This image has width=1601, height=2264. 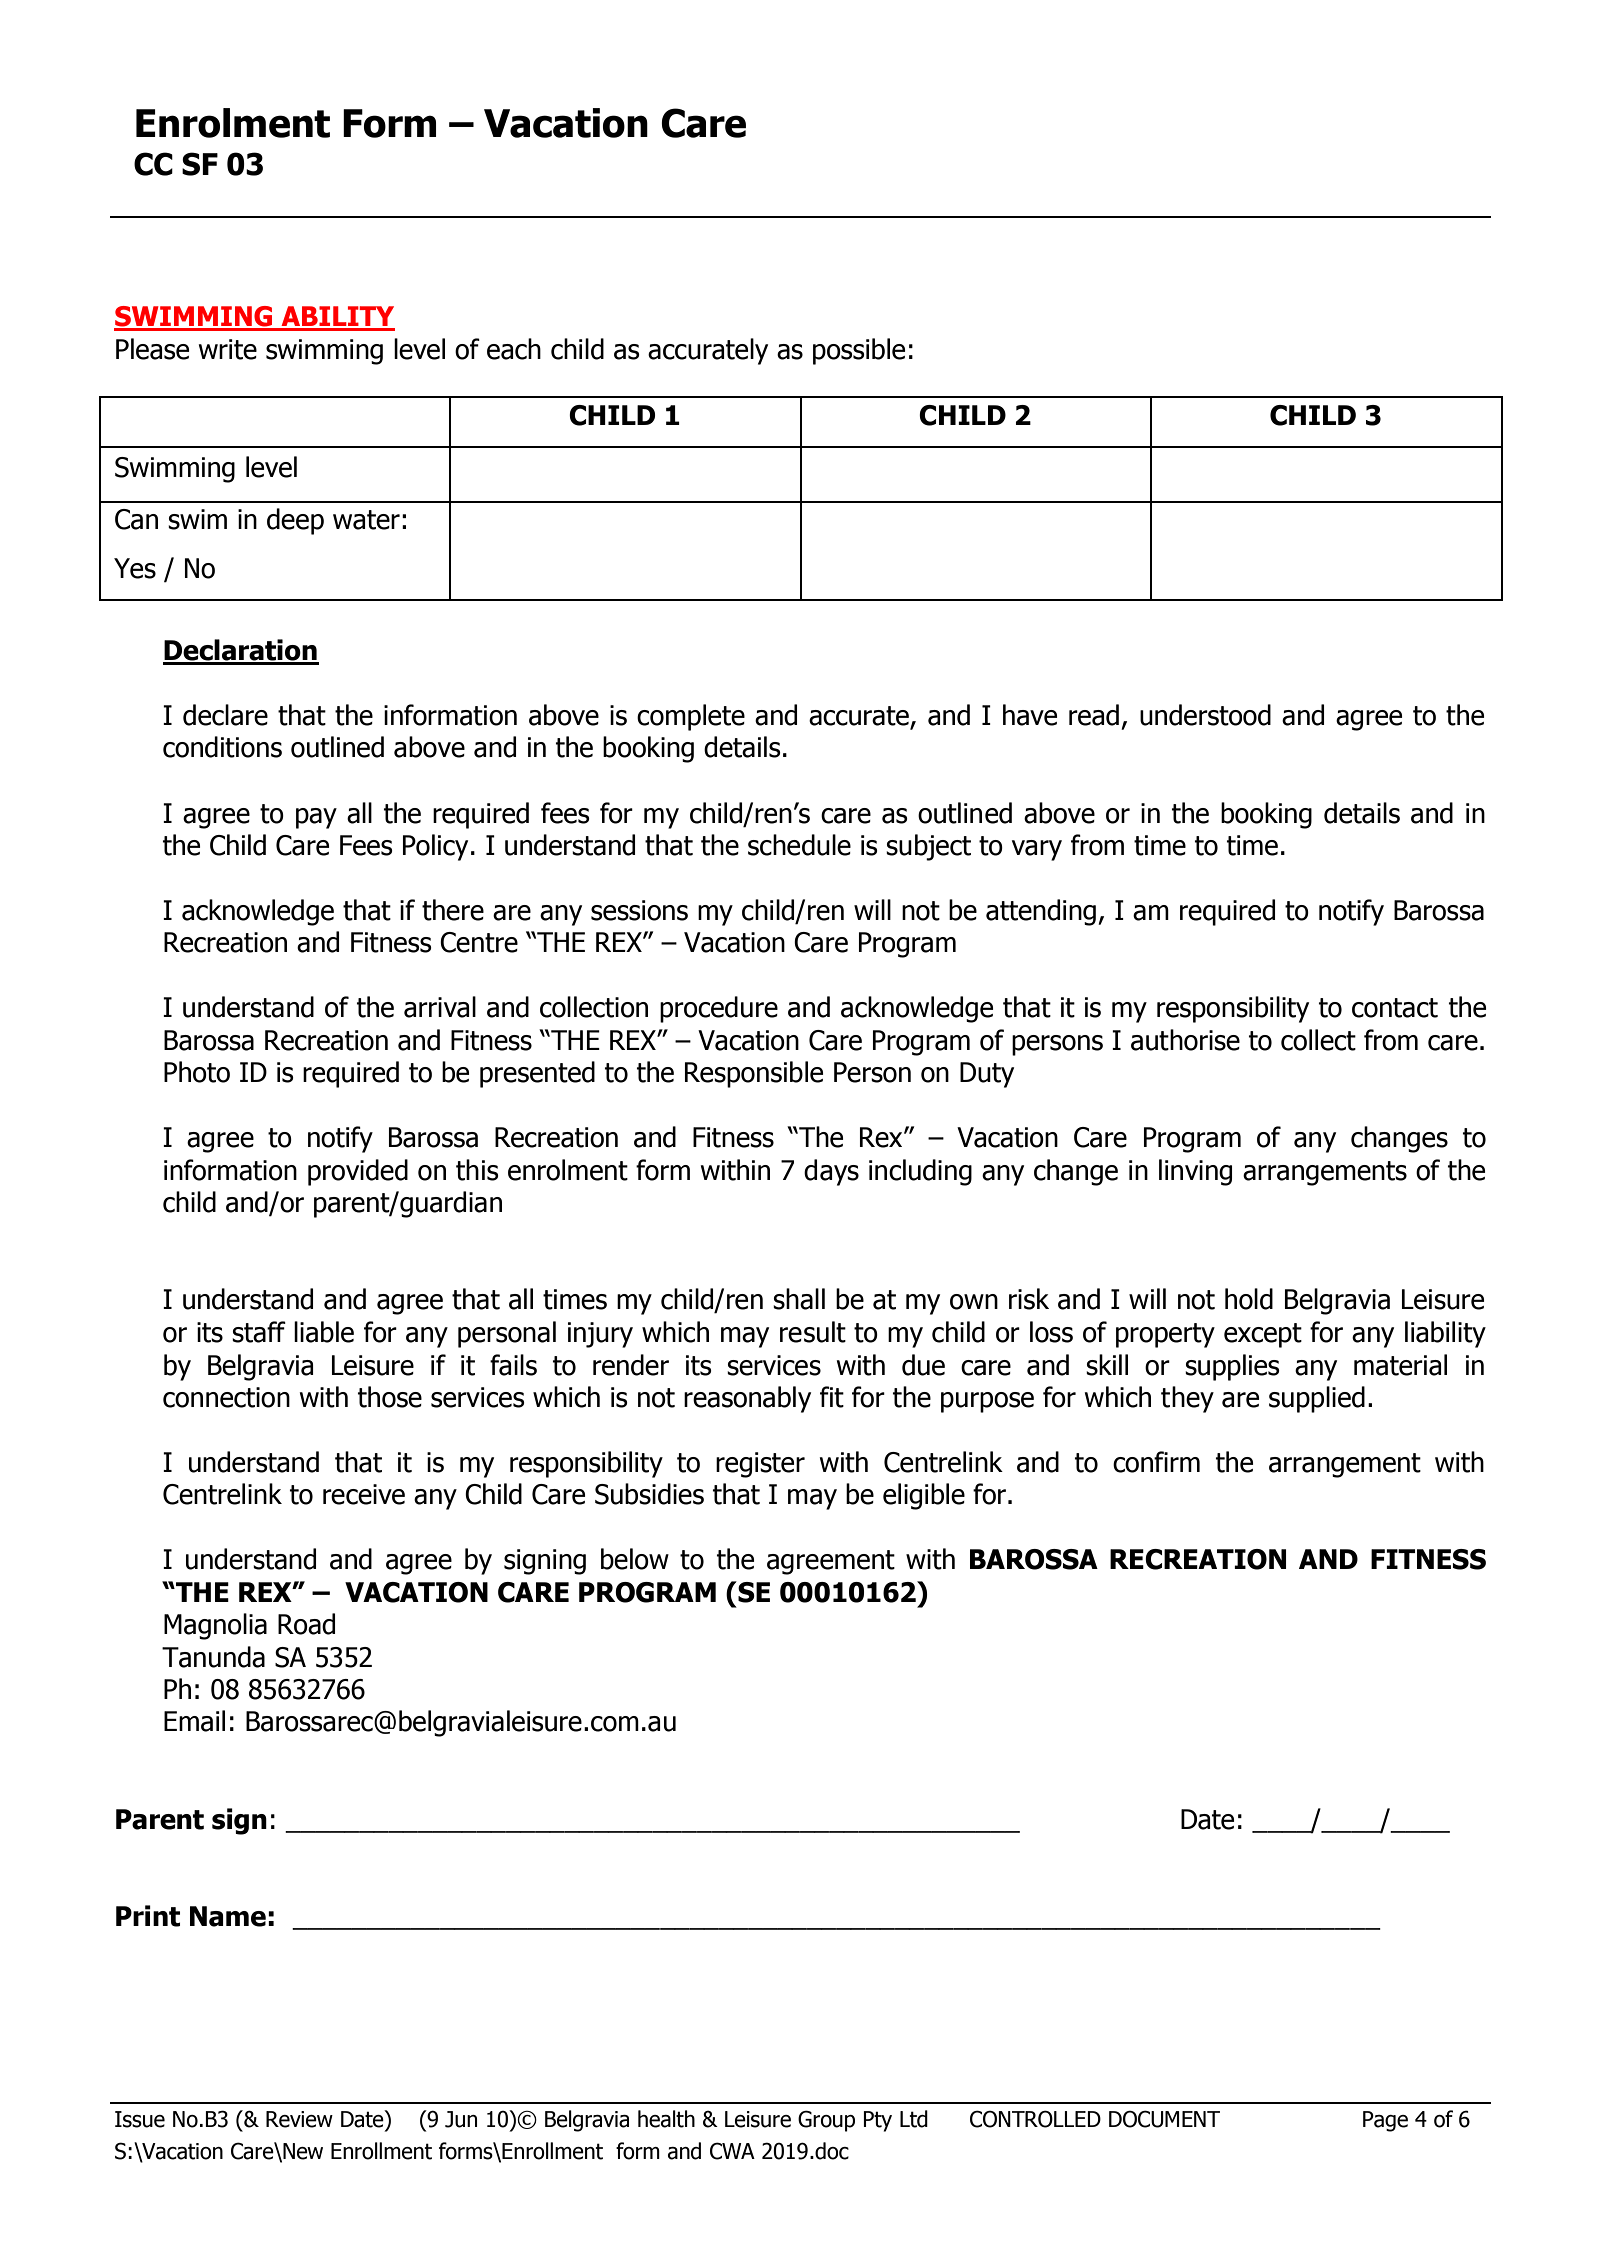 I want to click on Review, so click(x=299, y=2119).
